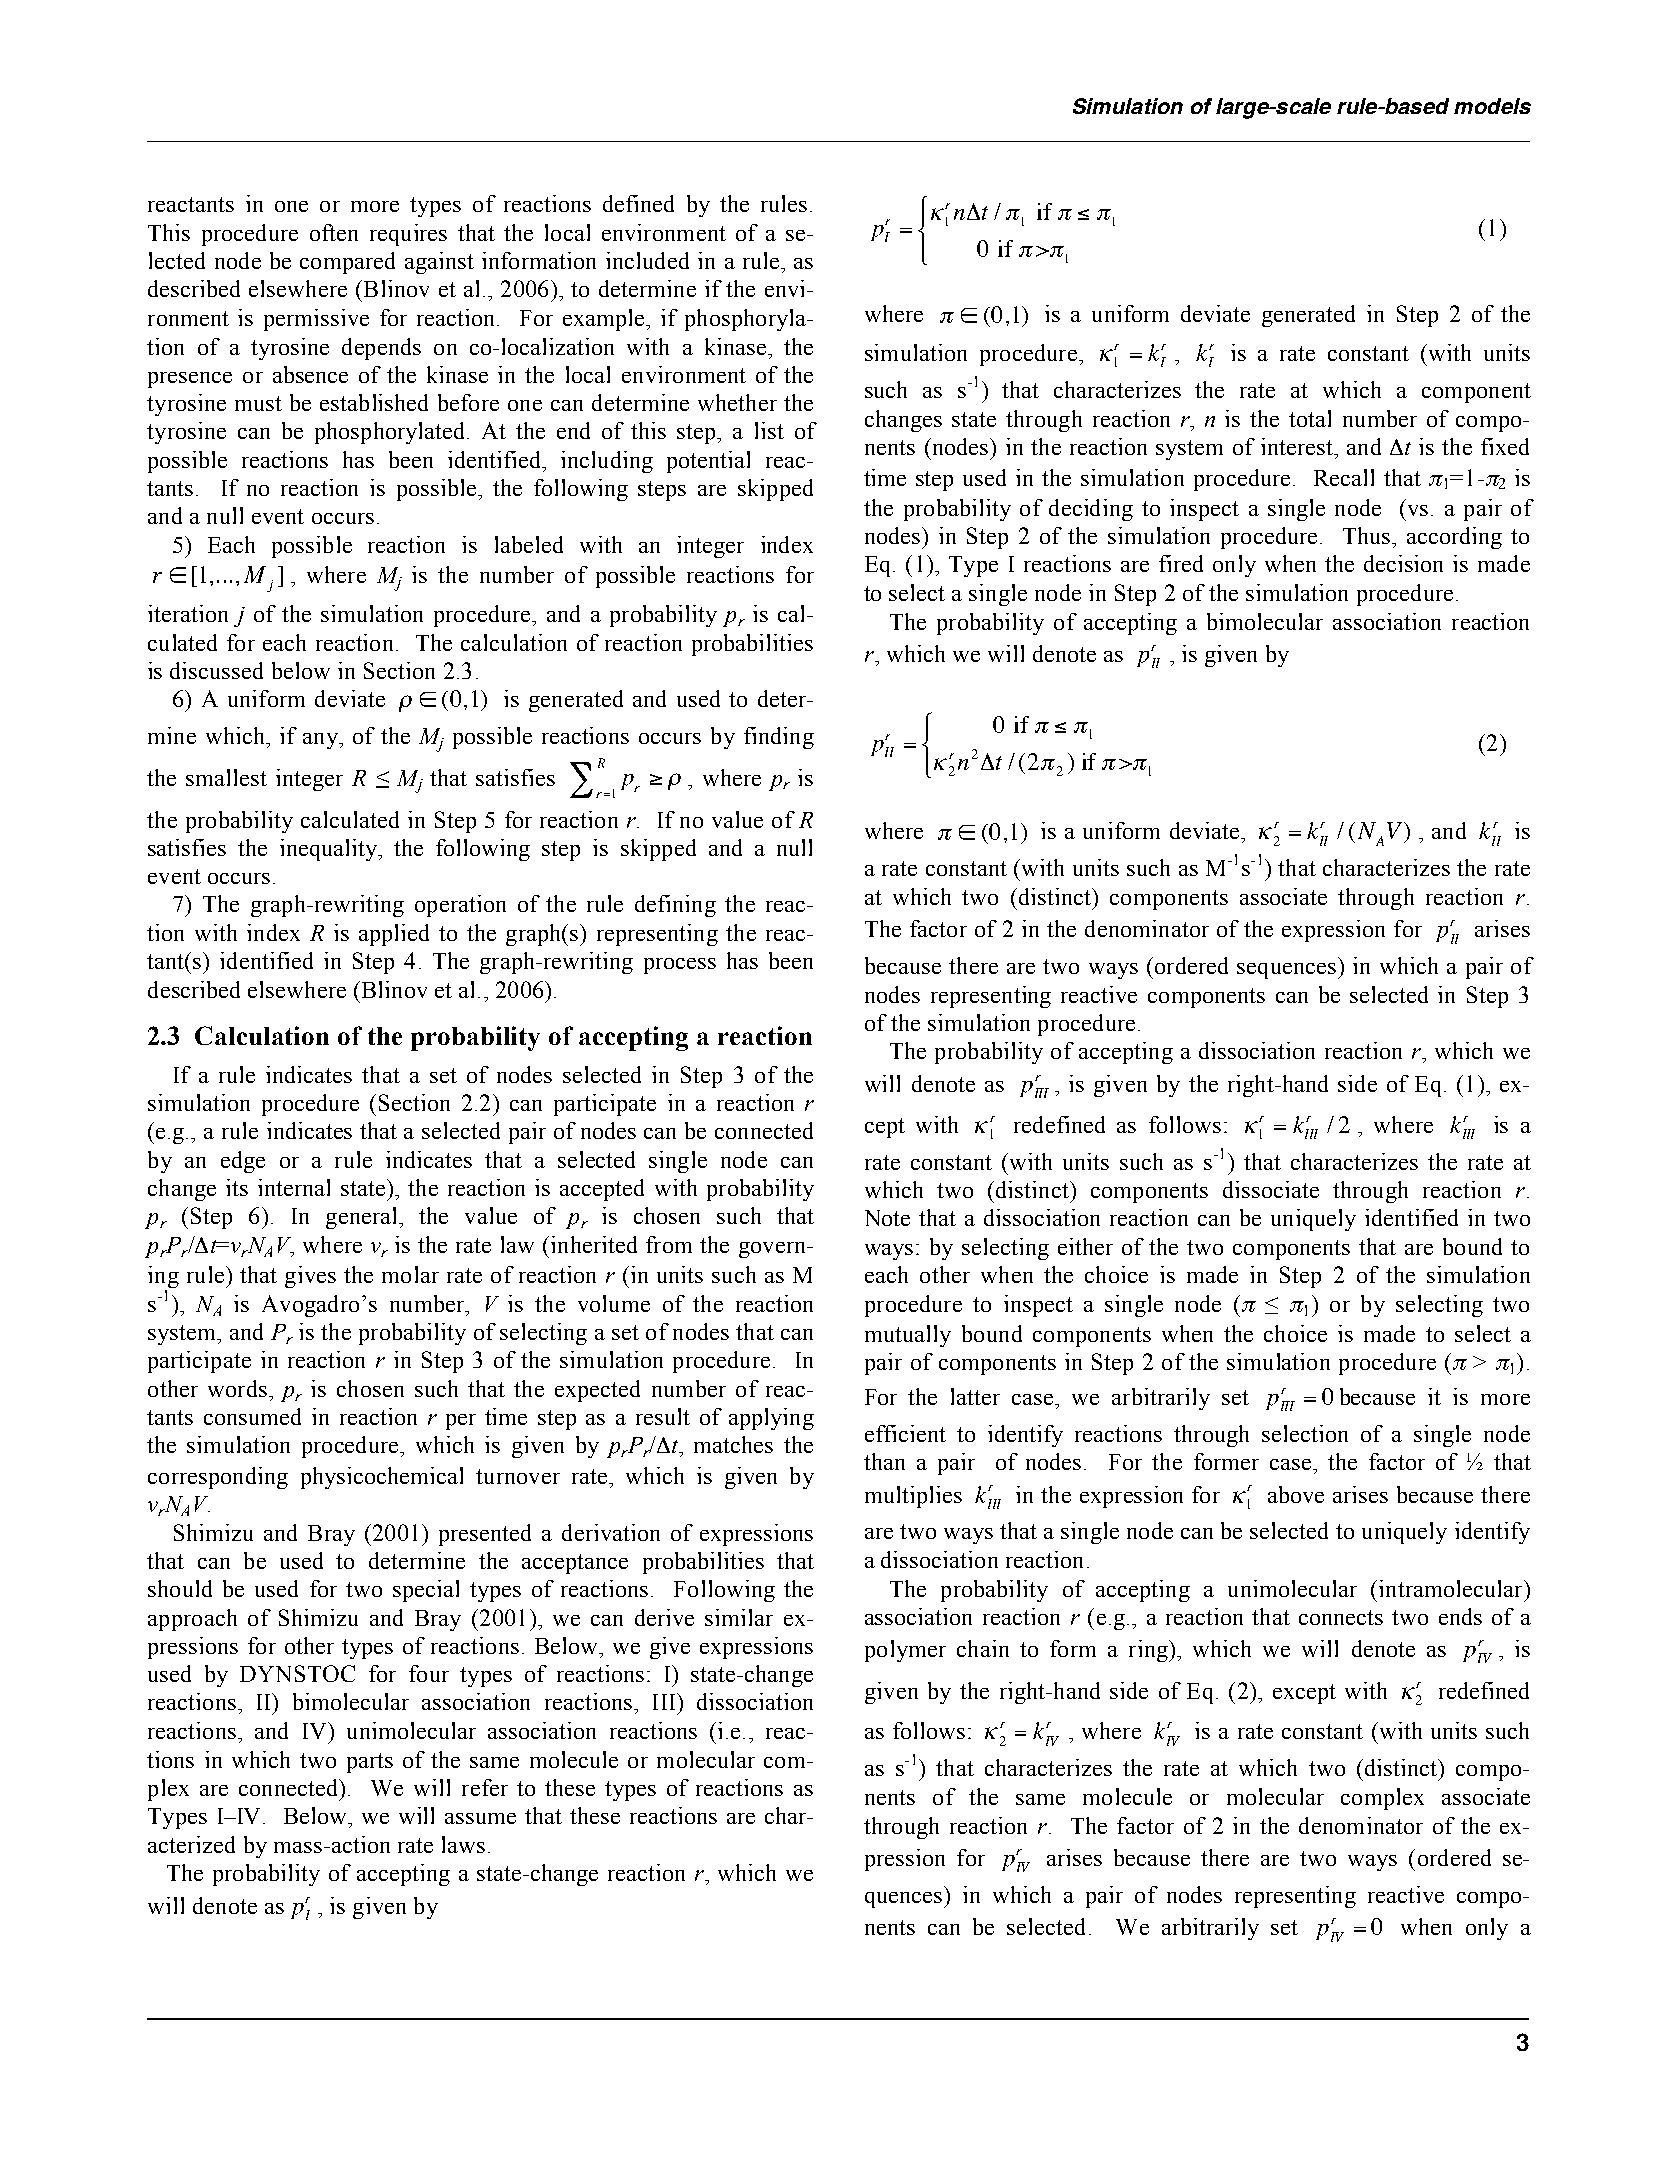  I want to click on process, so click(680, 966).
